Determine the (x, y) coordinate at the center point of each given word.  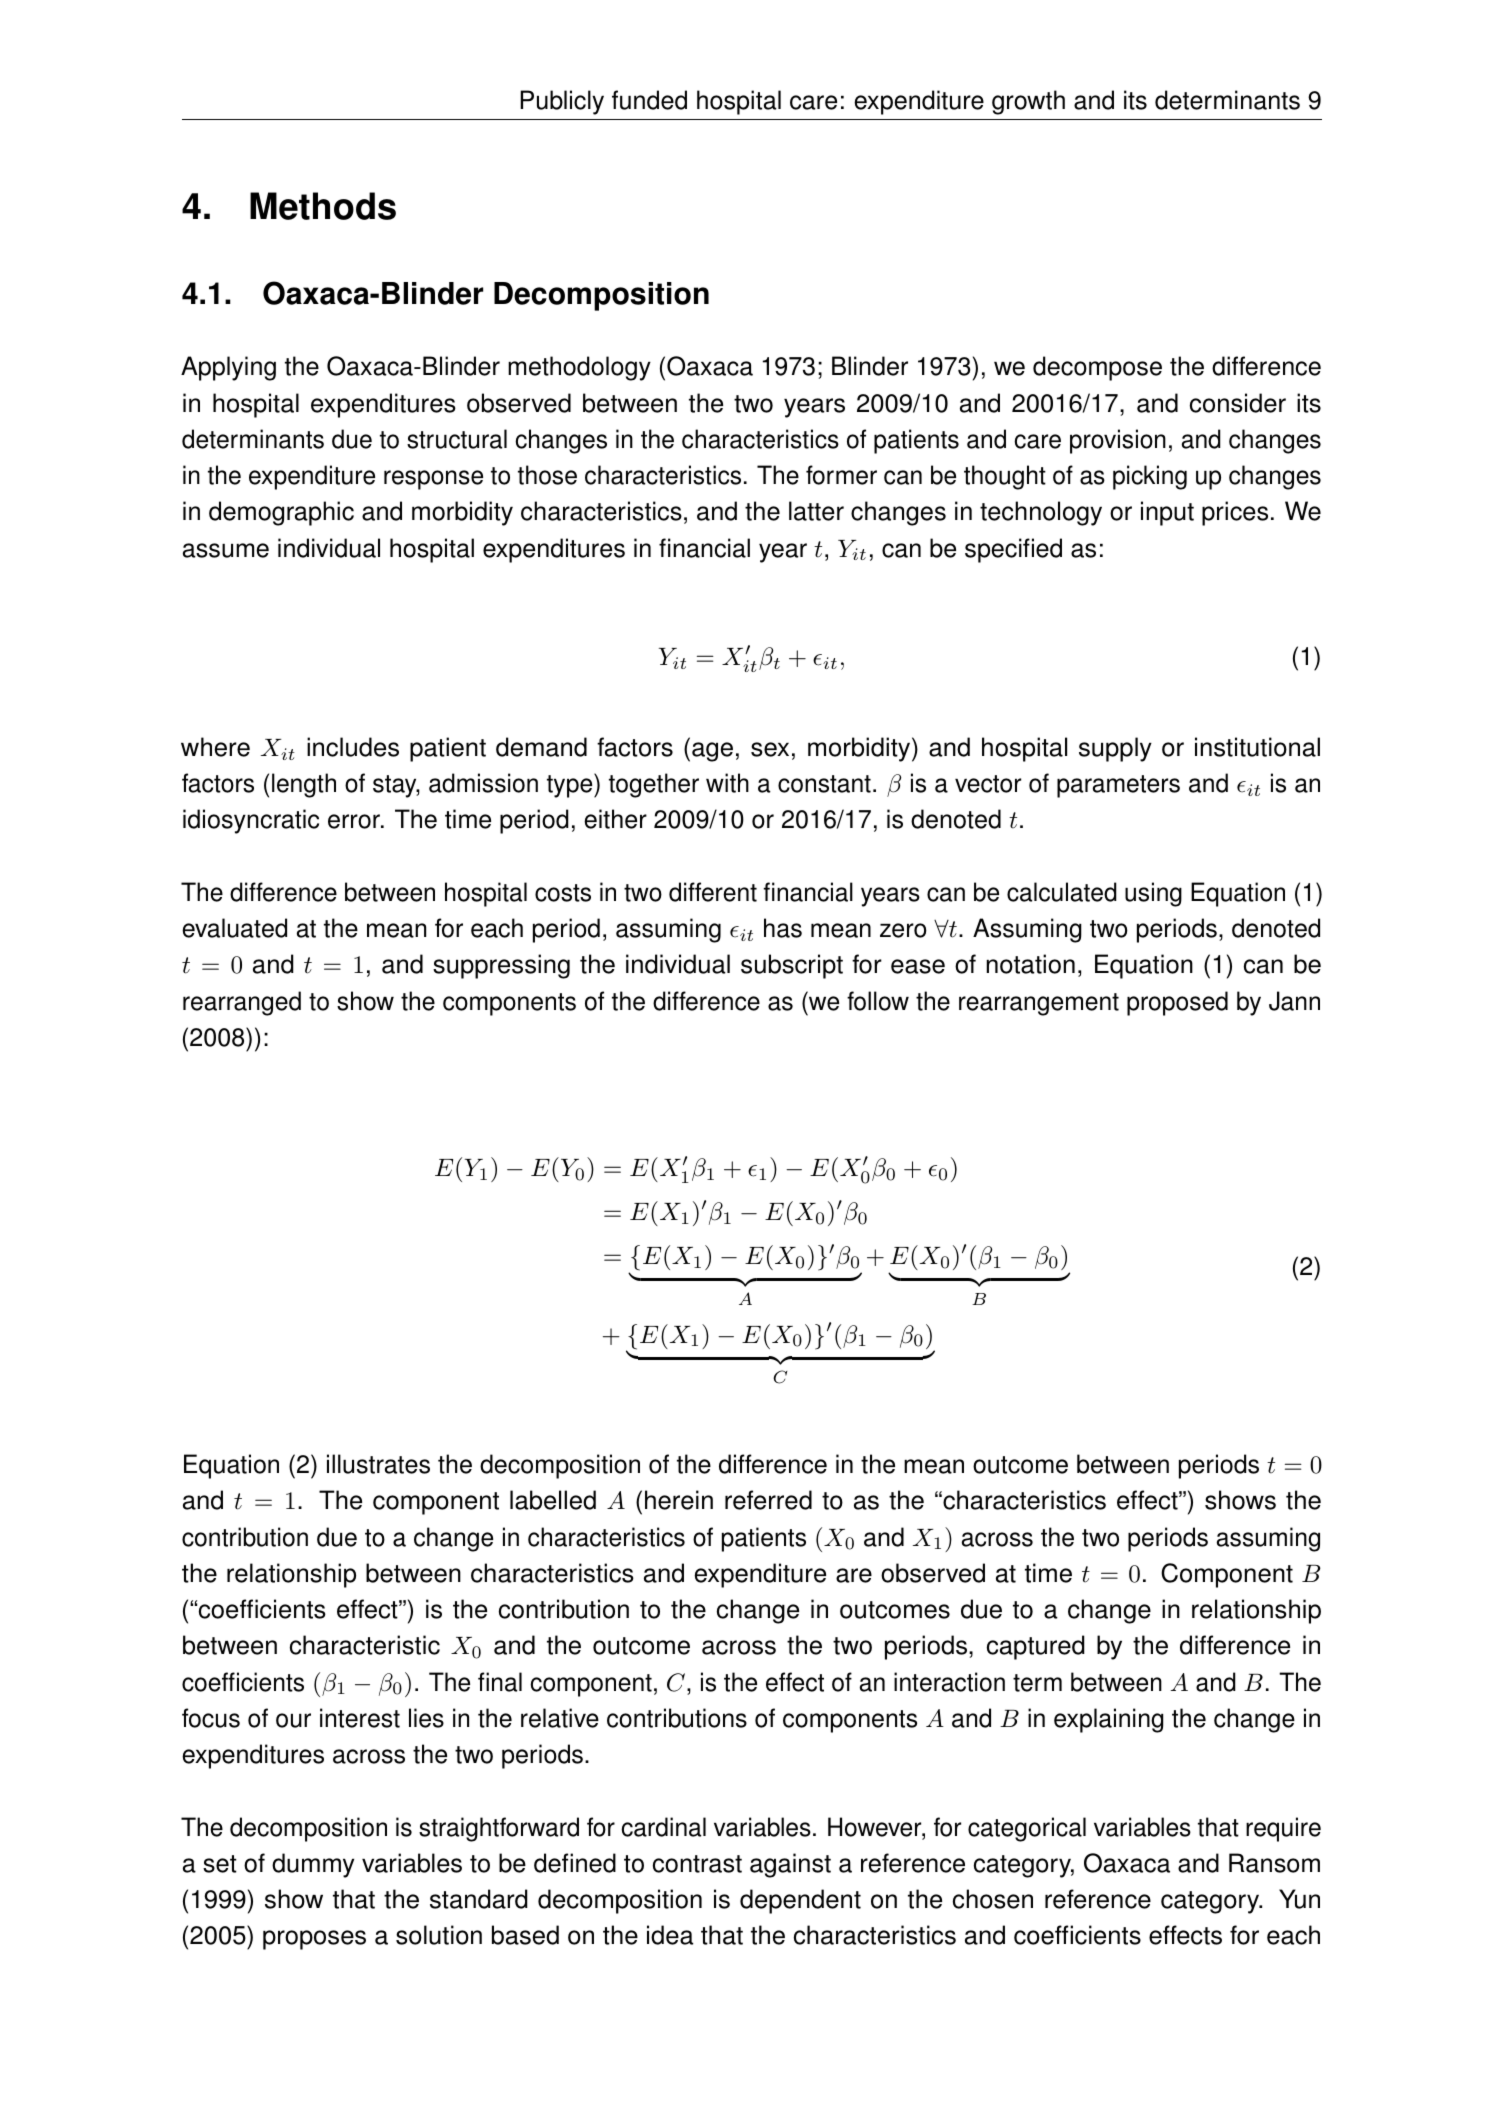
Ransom (1274, 1863)
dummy (313, 1865)
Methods (323, 206)
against (790, 1865)
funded (649, 100)
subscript (792, 966)
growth (1028, 102)
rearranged (242, 1003)
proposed (1177, 1003)
